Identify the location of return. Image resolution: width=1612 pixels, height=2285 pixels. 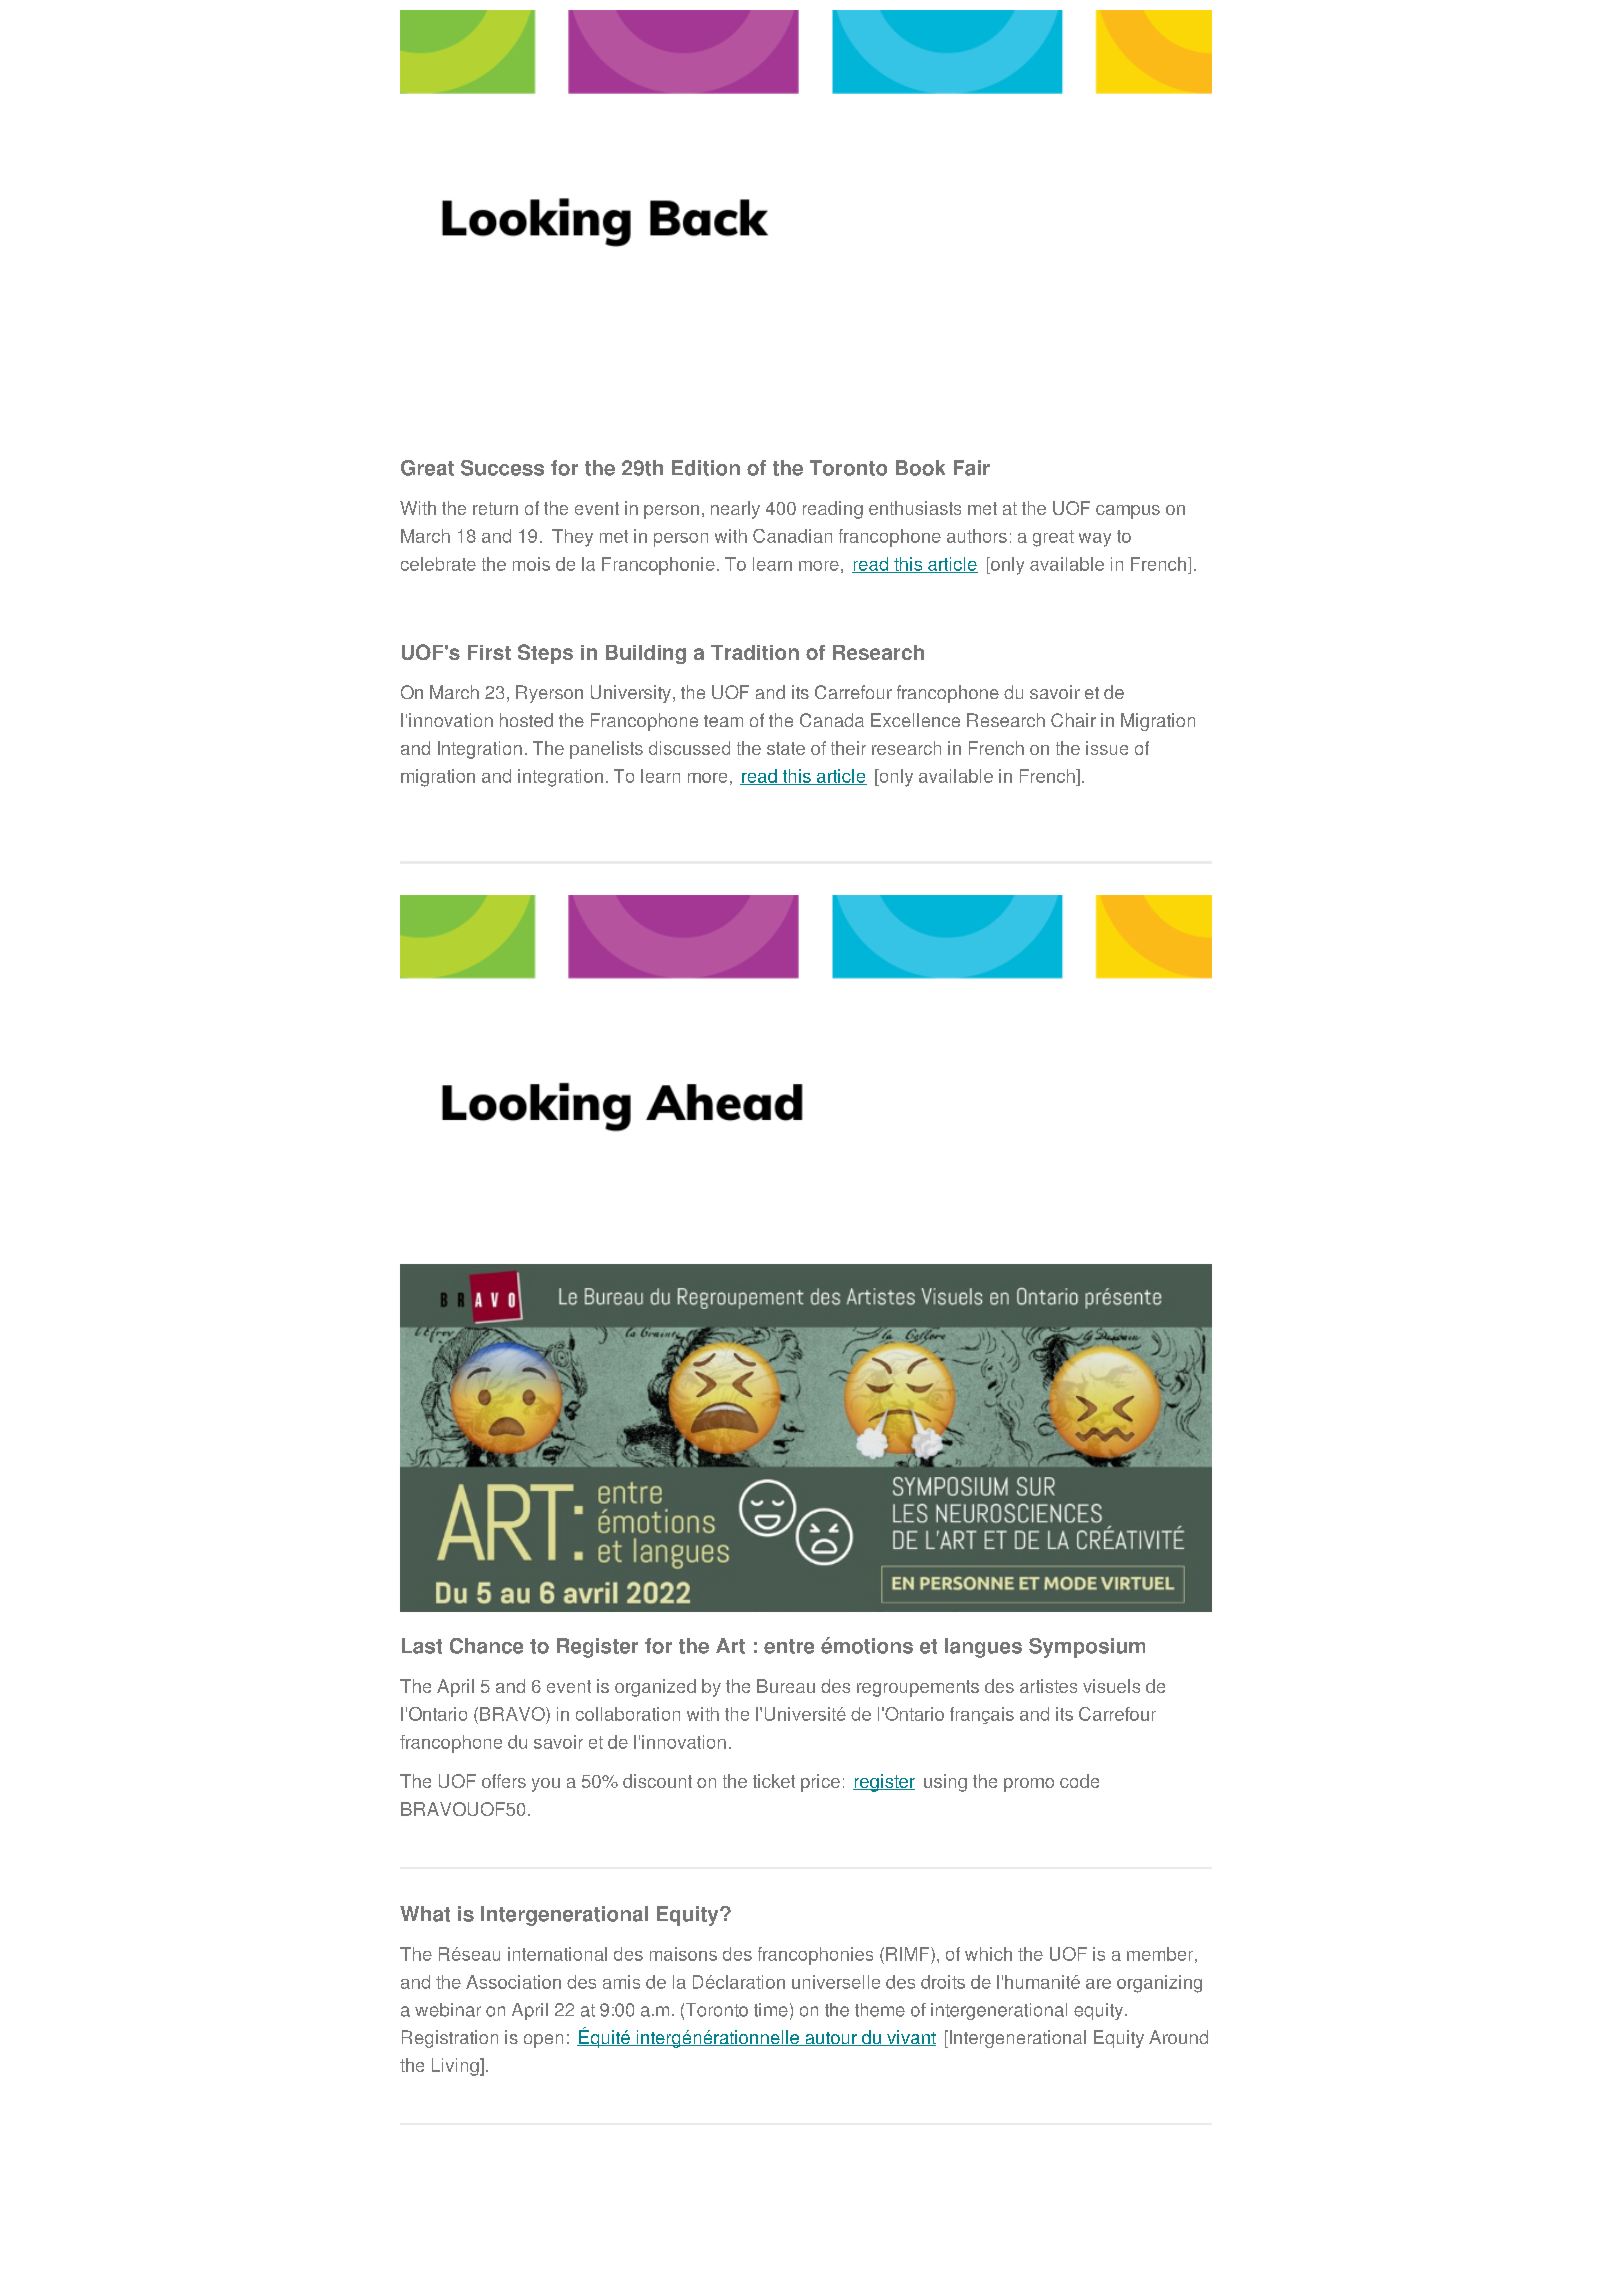
(495, 508).
